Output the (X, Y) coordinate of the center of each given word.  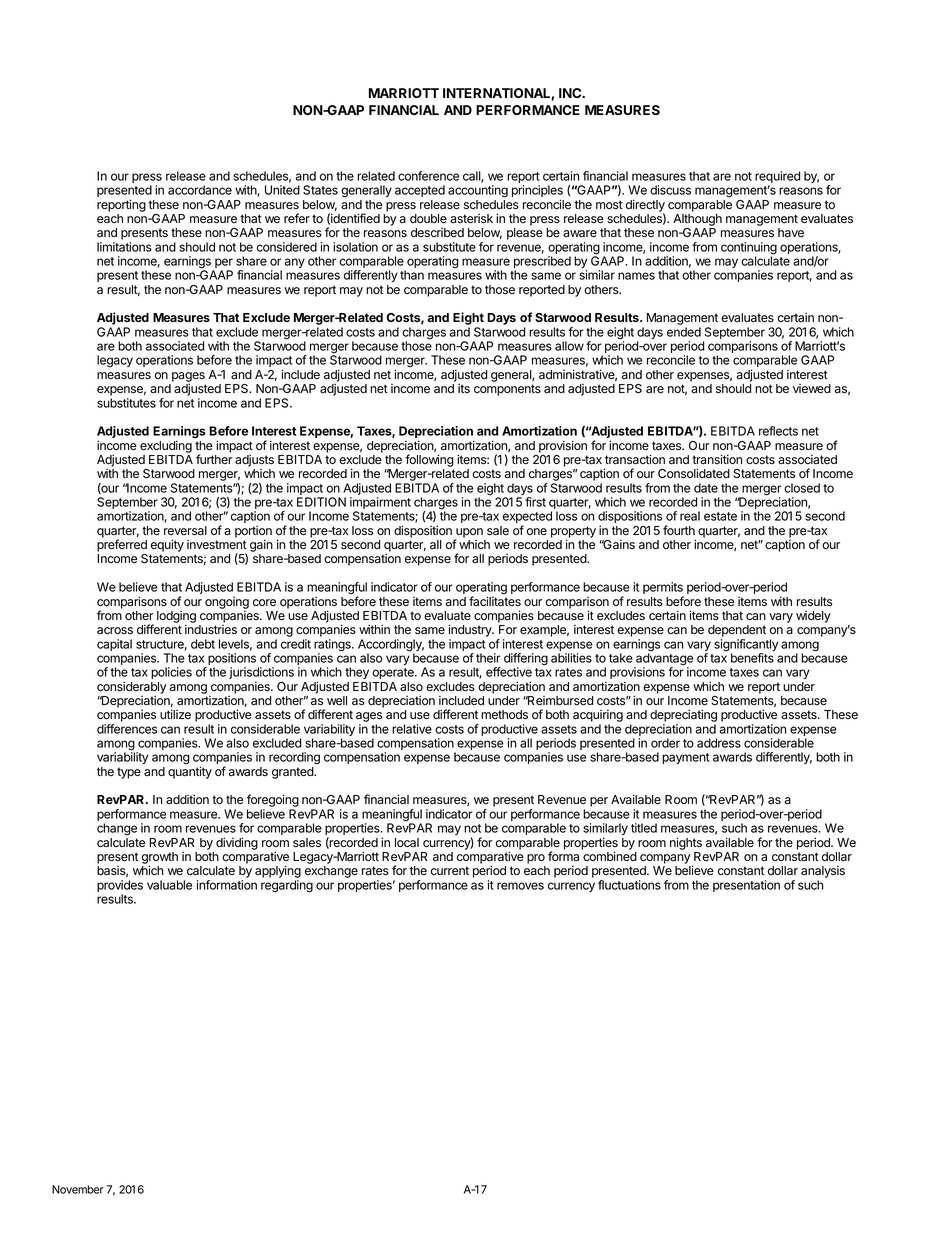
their (488, 658)
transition (717, 459)
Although (697, 220)
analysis (823, 872)
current (450, 870)
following (429, 460)
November (78, 1189)
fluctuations (629, 885)
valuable (169, 885)
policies (171, 673)
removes (520, 886)
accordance (200, 190)
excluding (166, 446)
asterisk (471, 219)
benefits (752, 658)
